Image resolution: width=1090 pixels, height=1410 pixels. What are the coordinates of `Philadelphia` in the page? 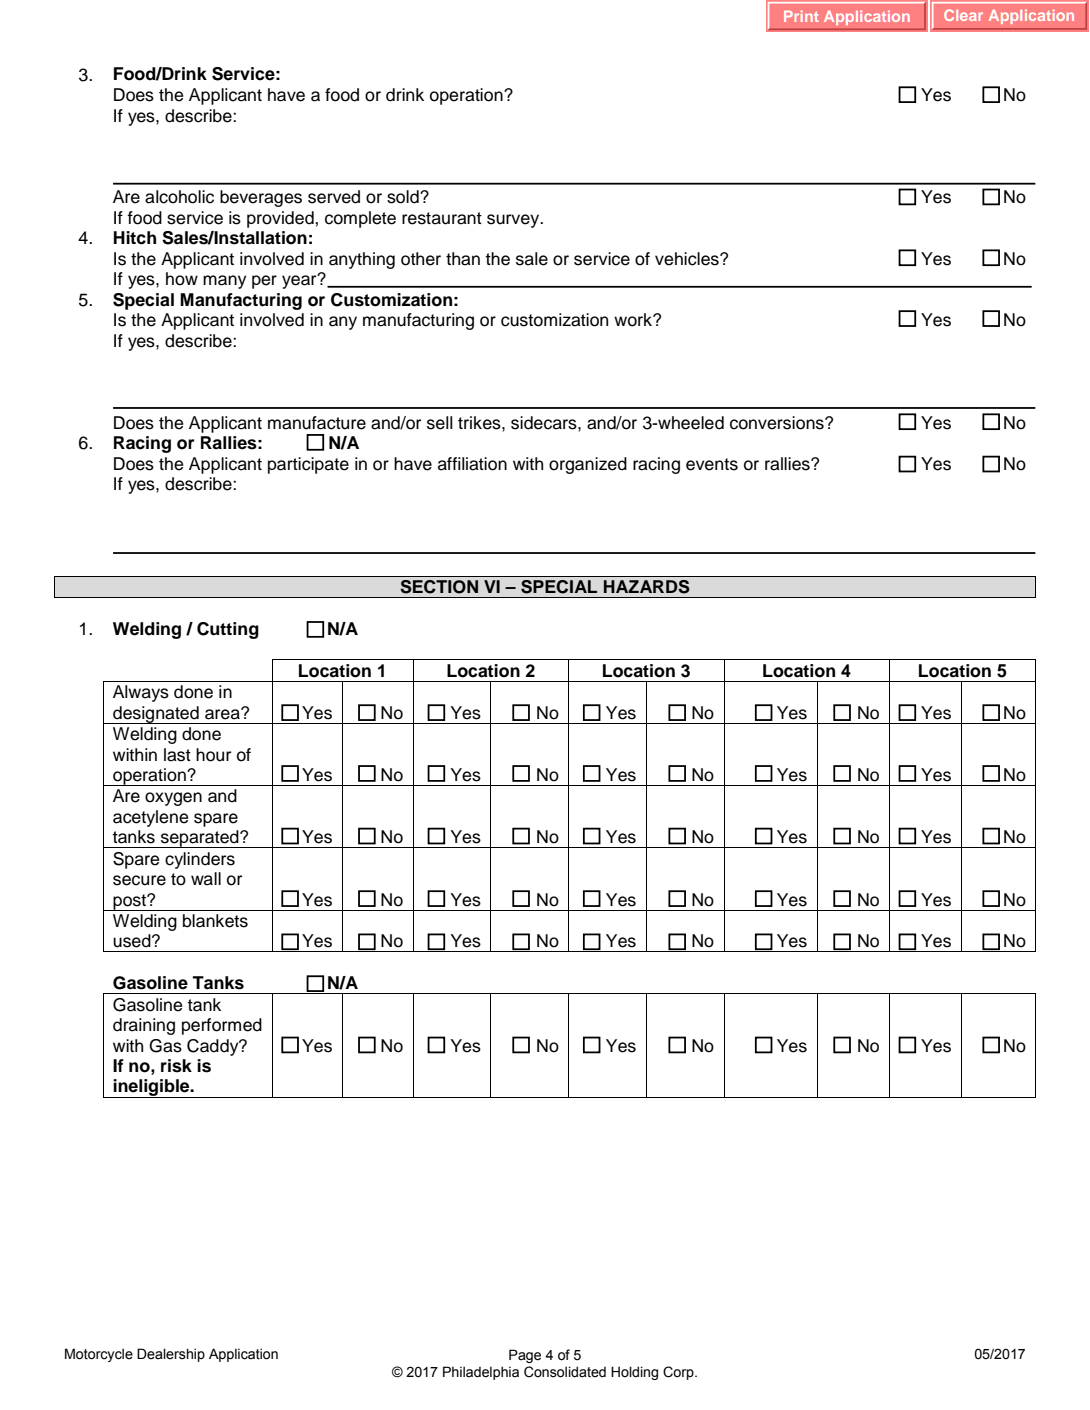 It's located at (481, 1373).
